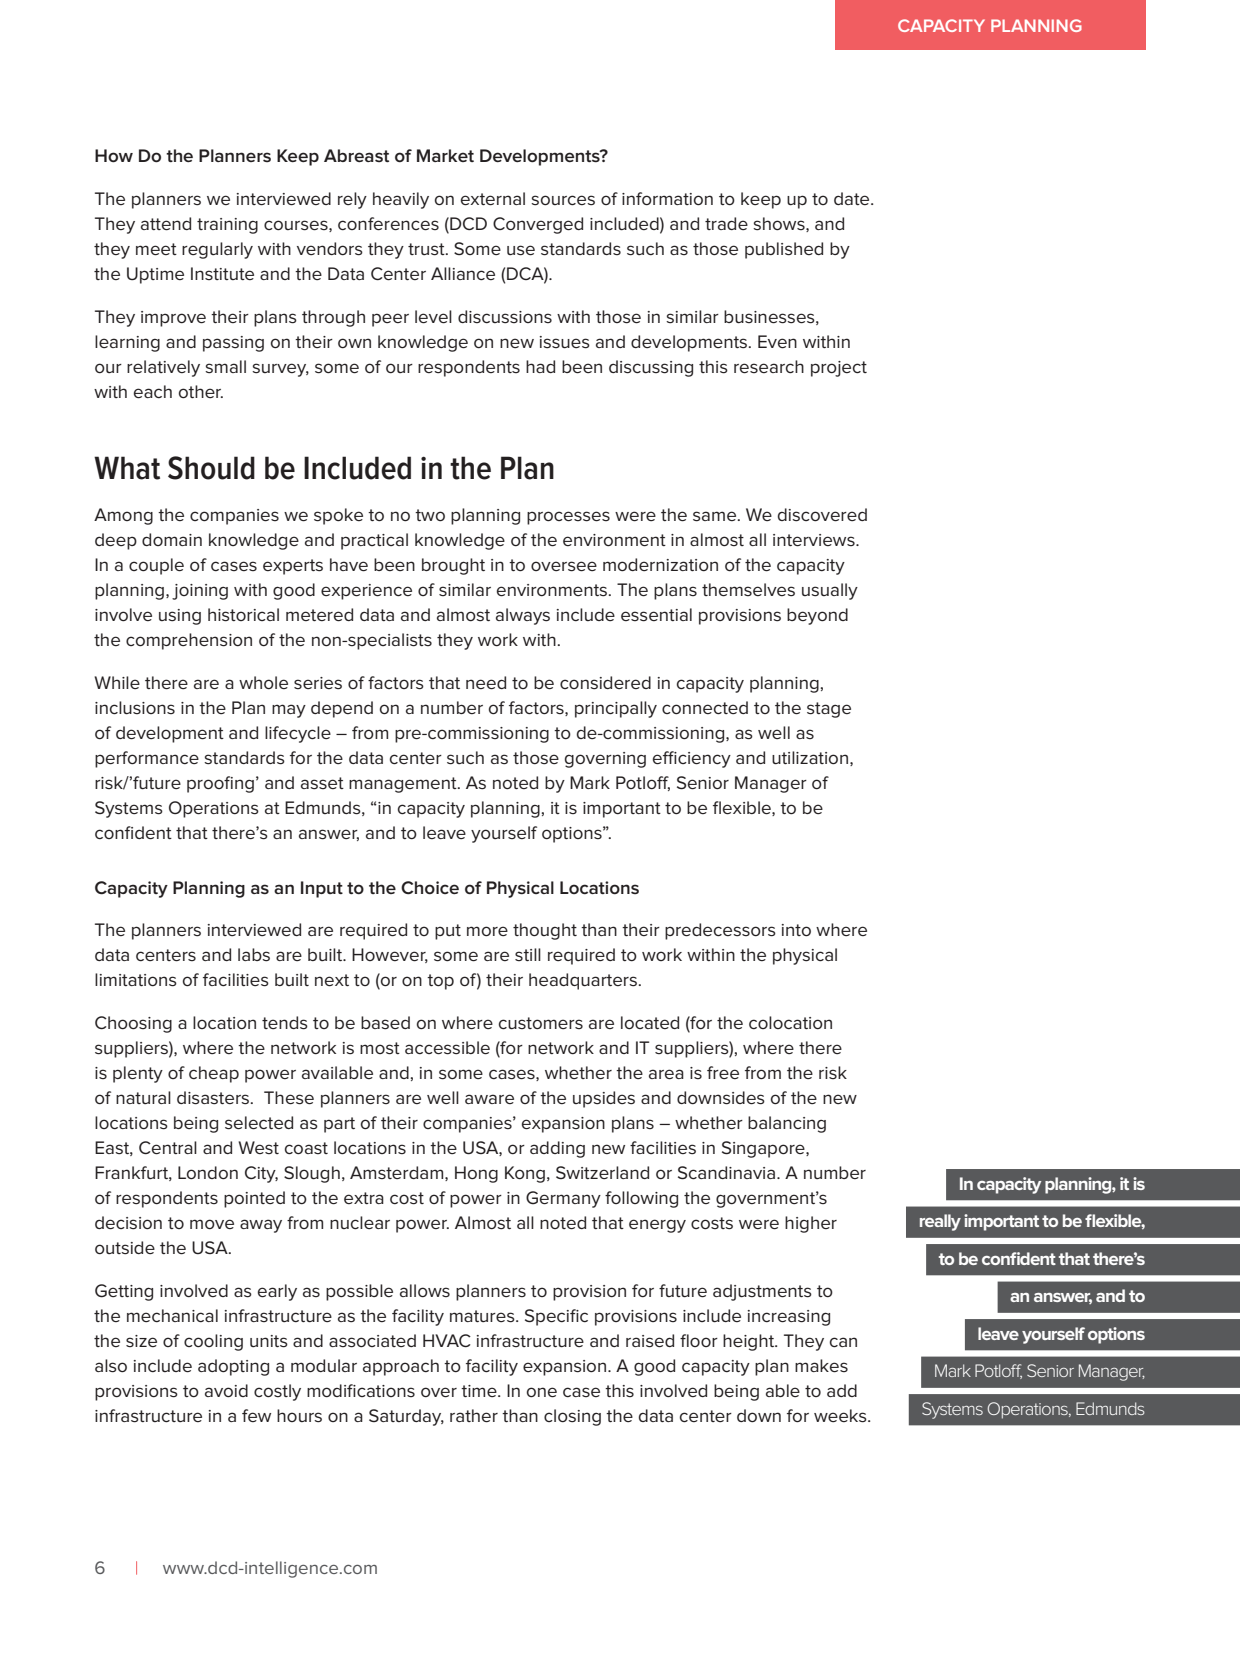 This image has width=1240, height=1654. I want to click on utilization, so click(810, 757).
